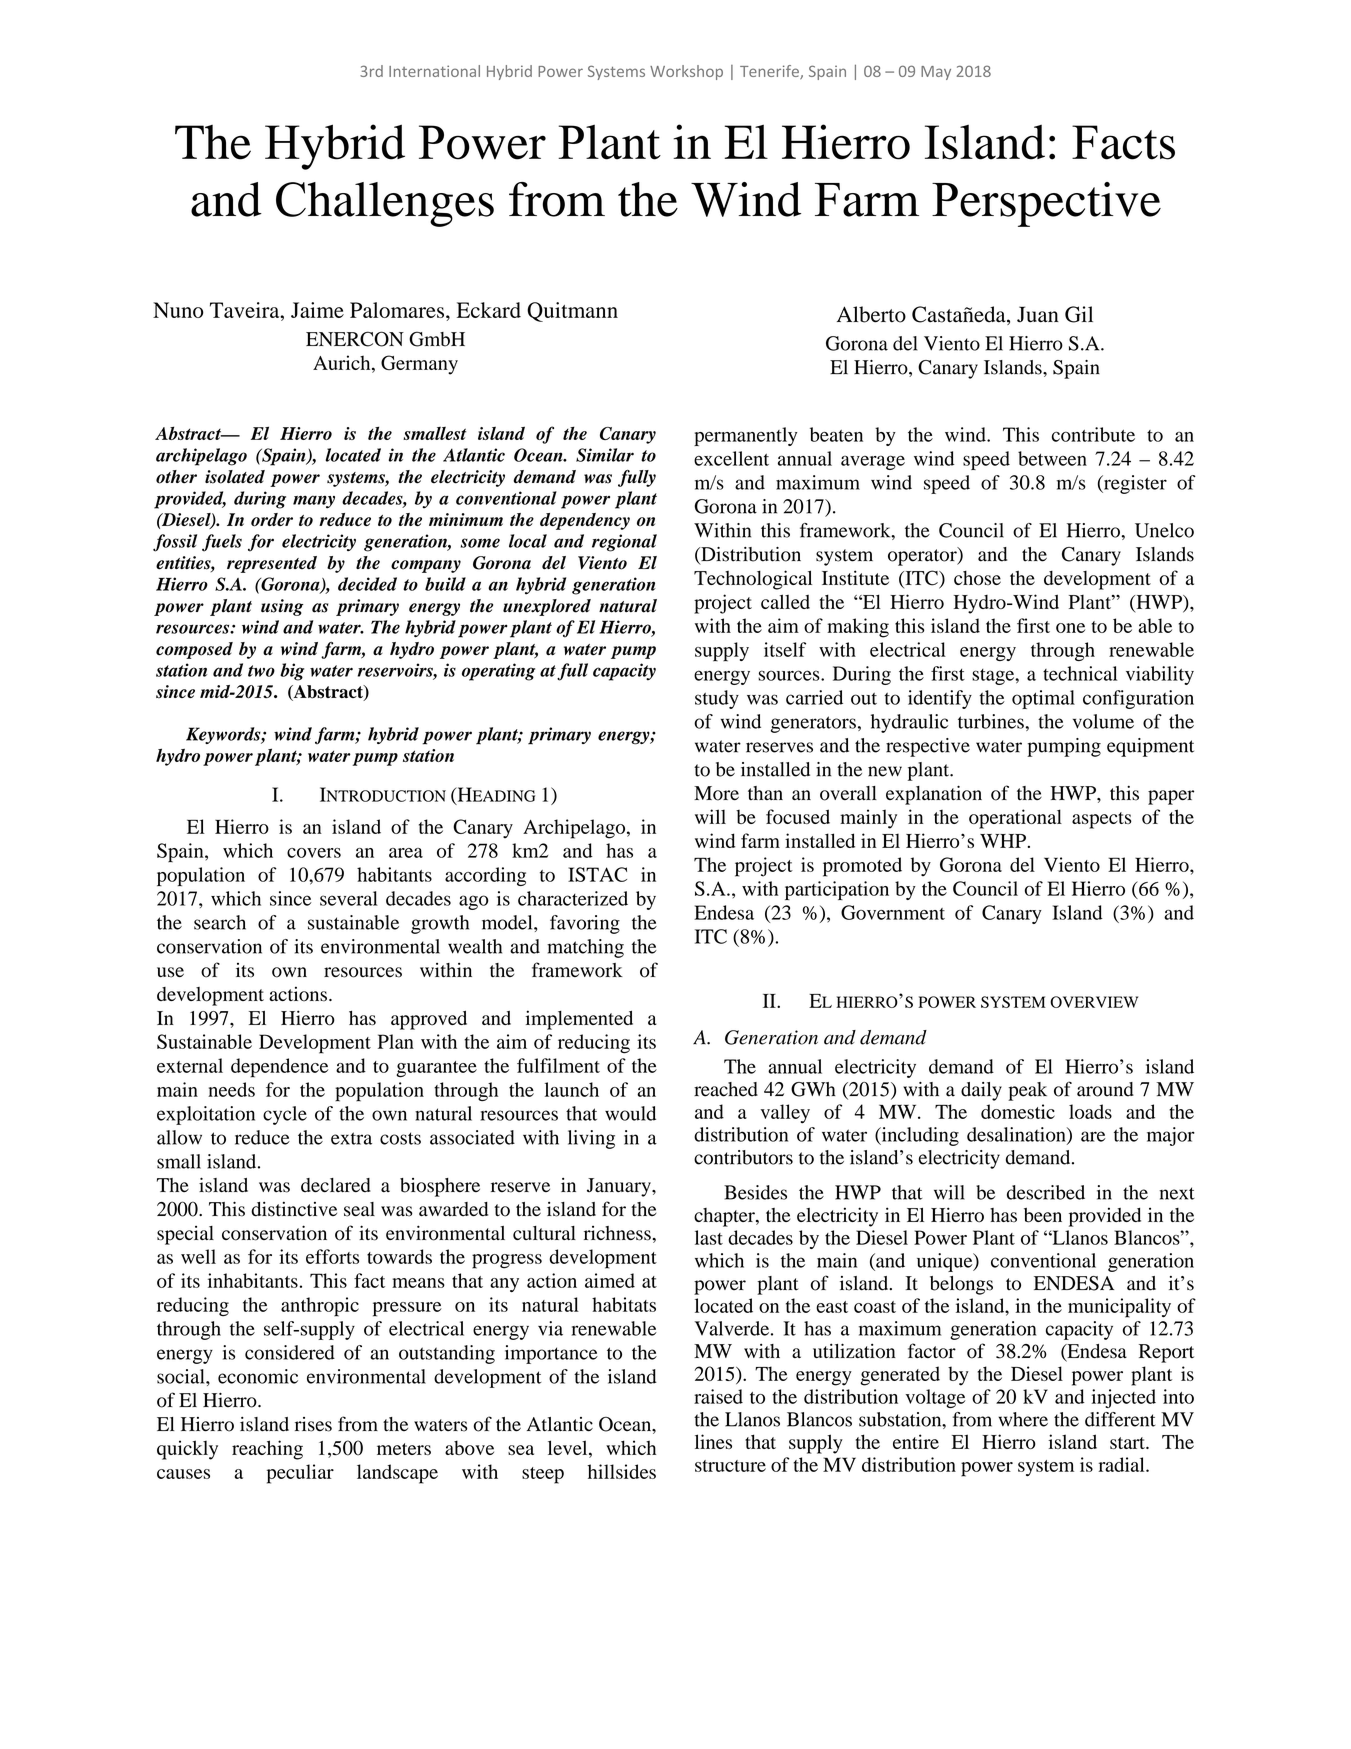  Describe the element at coordinates (579, 1020) in the document. I see `implemented` at that location.
